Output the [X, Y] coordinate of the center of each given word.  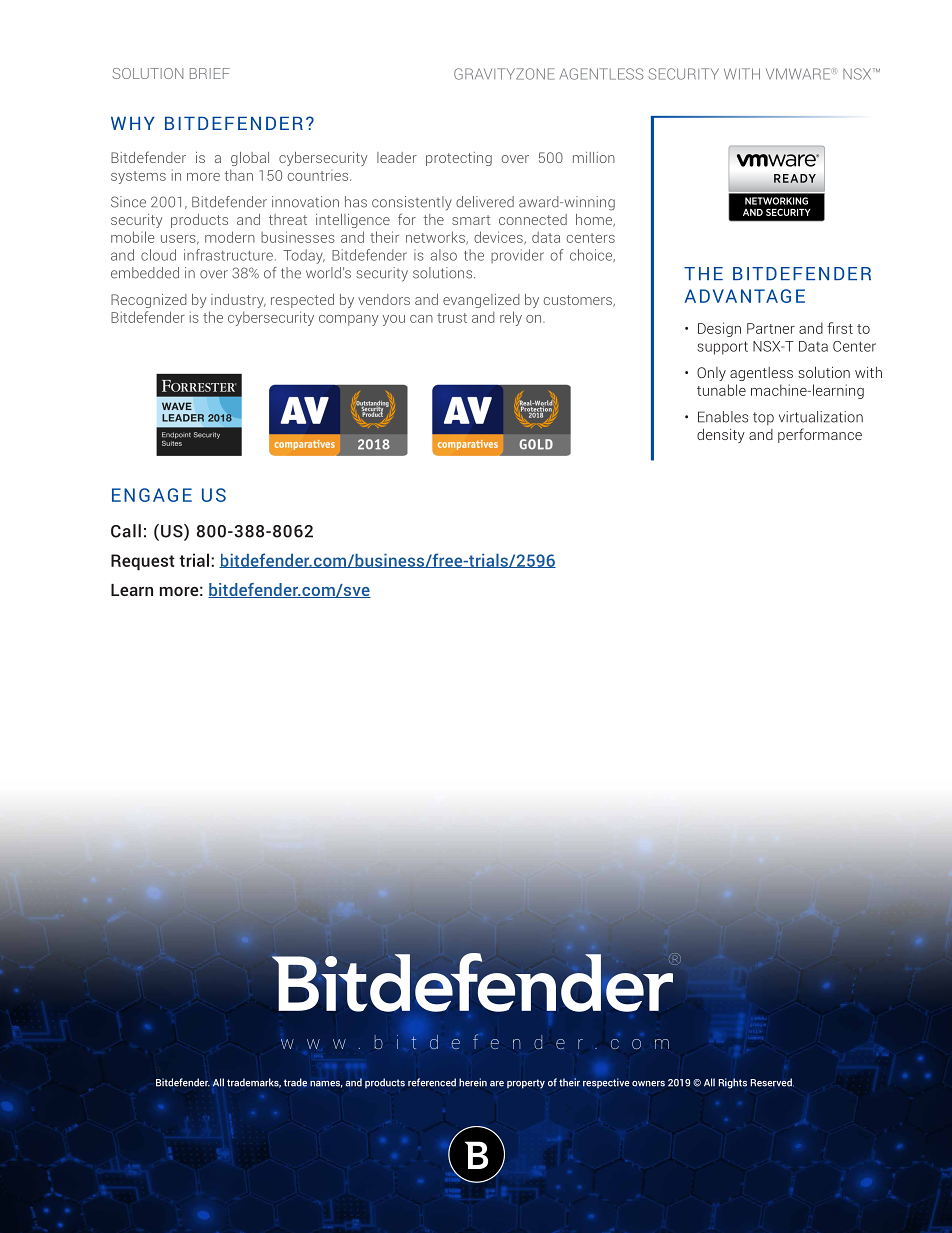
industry [238, 301]
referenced [432, 1082]
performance [820, 435]
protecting [459, 159]
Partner [771, 328]
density [721, 436]
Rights [732, 1083]
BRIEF [210, 73]
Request [143, 562]
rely [511, 318]
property [526, 1084]
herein [473, 1082]
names [326, 1084]
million [594, 157]
